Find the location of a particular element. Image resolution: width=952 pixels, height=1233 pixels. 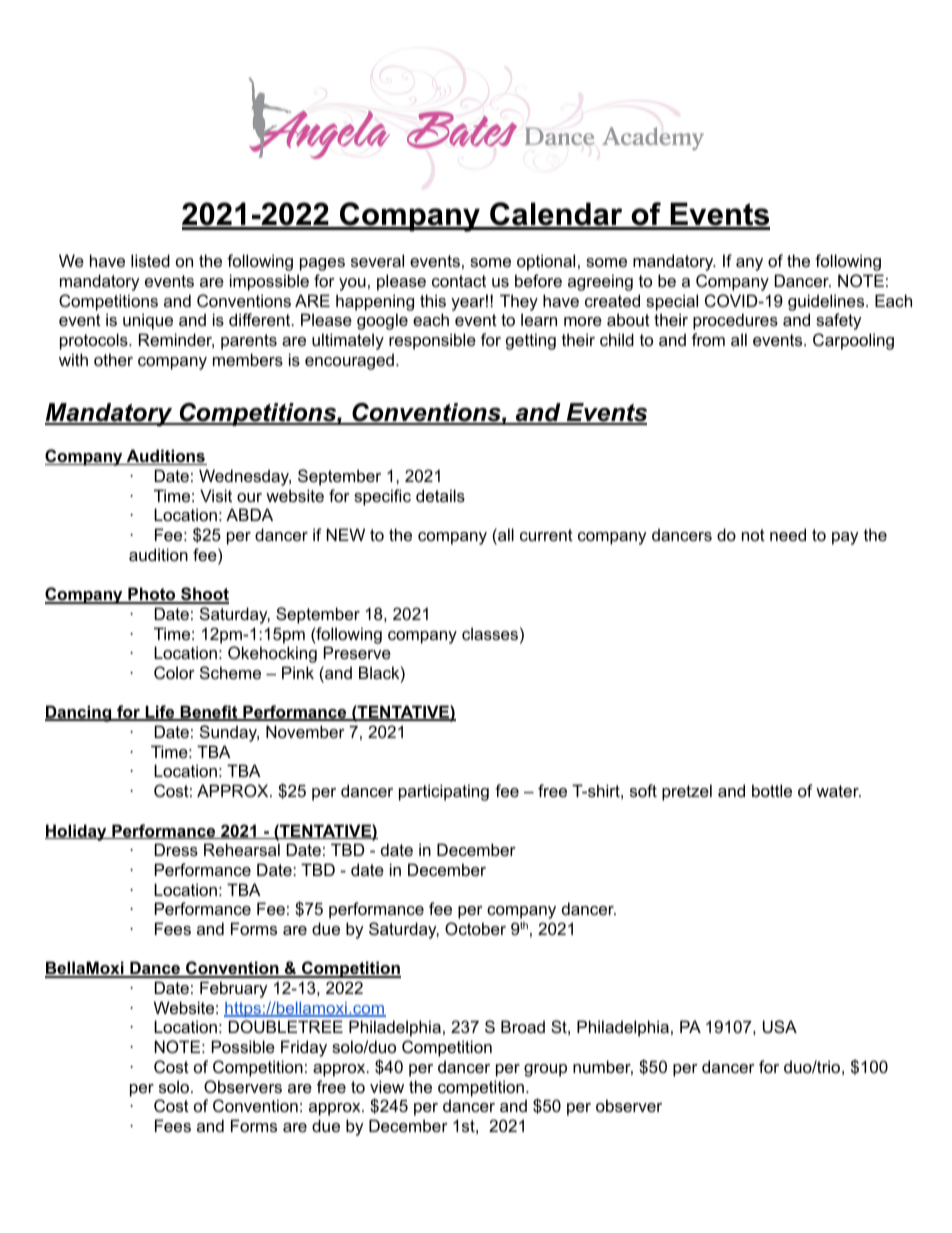

listed is located at coordinates (150, 260).
